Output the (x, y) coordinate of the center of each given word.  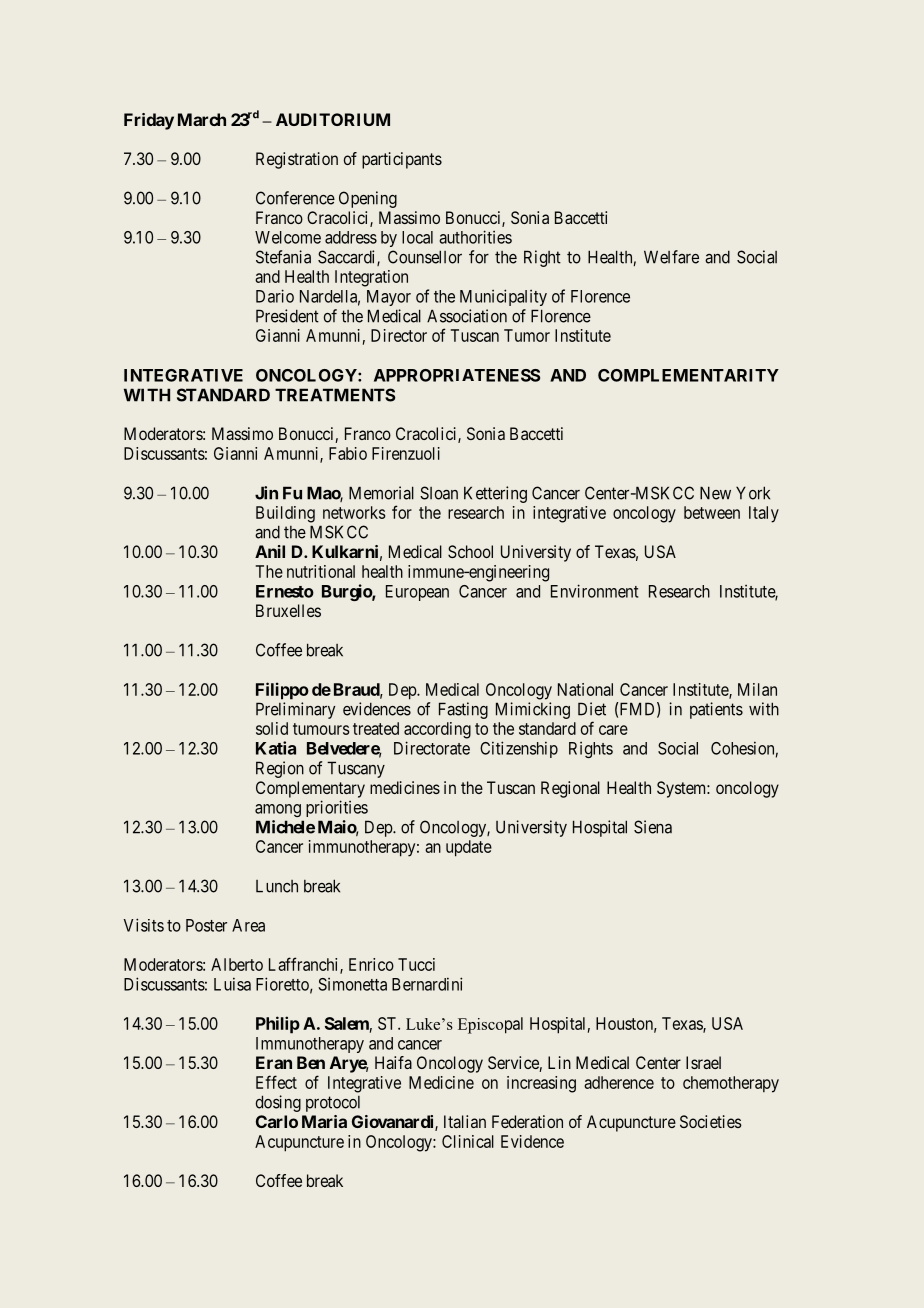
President (287, 316)
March (202, 119)
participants (402, 160)
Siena (653, 827)
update (469, 848)
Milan (757, 689)
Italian (465, 1121)
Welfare (671, 257)
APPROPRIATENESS (457, 375)
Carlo (277, 1121)
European (417, 593)
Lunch (277, 886)
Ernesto (285, 591)
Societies (711, 1121)
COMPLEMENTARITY (688, 375)
